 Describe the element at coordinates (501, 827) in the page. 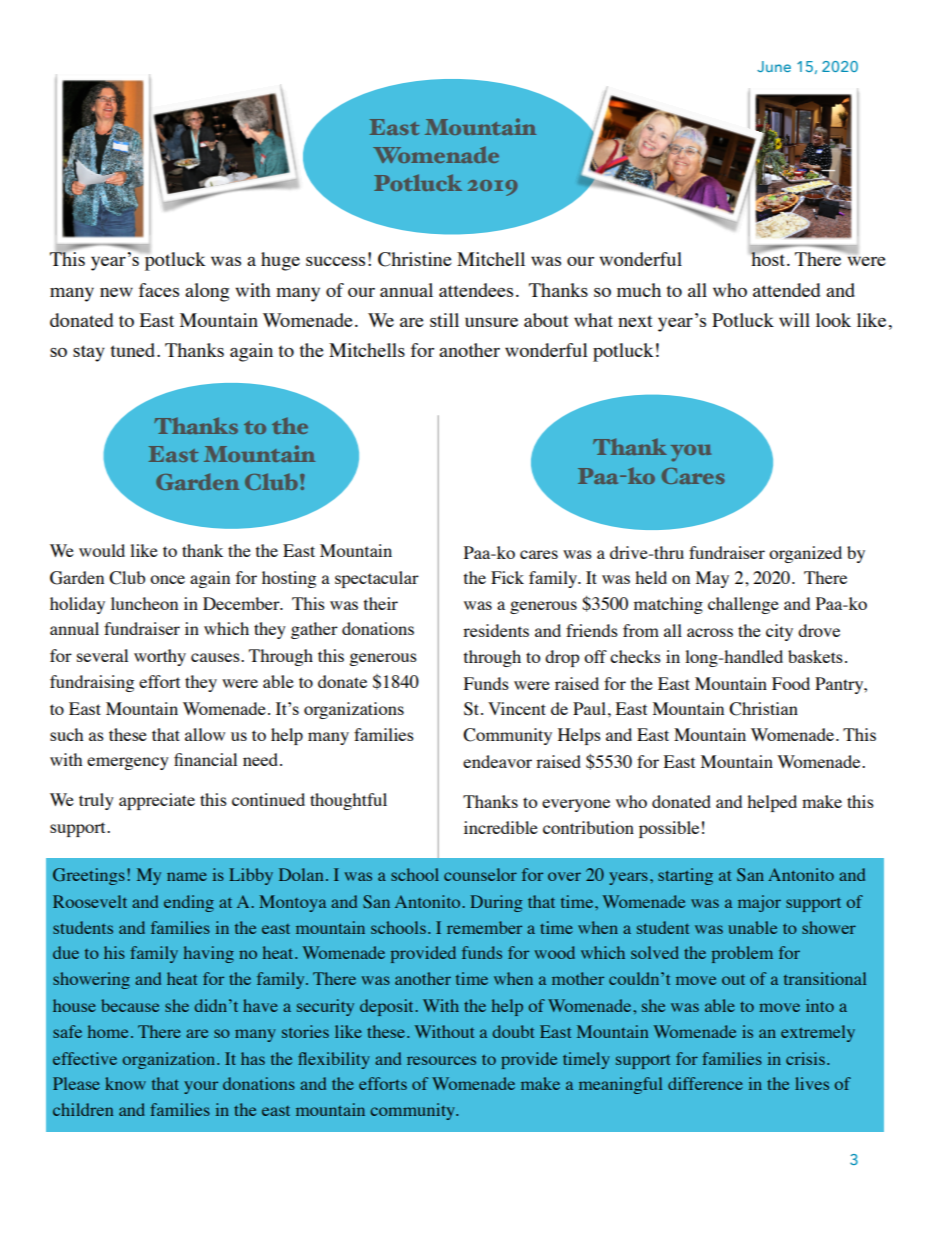

I see `incredible` at that location.
